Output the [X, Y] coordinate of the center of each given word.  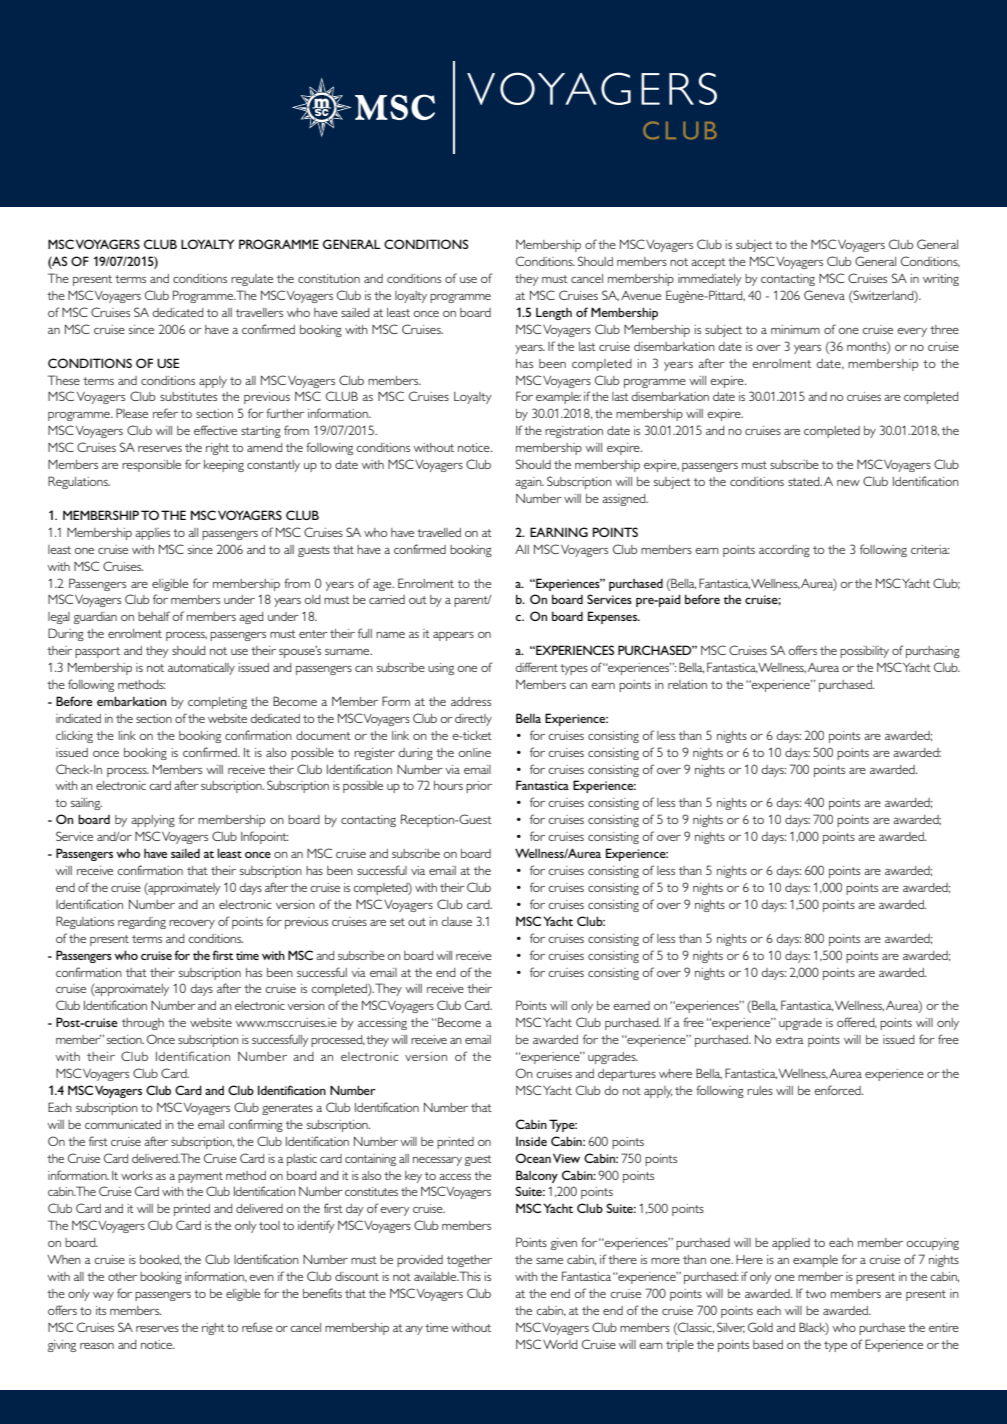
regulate [252, 280]
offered [857, 1022]
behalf [154, 616]
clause [457, 921]
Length [554, 314]
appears [453, 636]
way [103, 1296]
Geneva [824, 295]
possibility [864, 652]
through [143, 1024]
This [470, 1276]
